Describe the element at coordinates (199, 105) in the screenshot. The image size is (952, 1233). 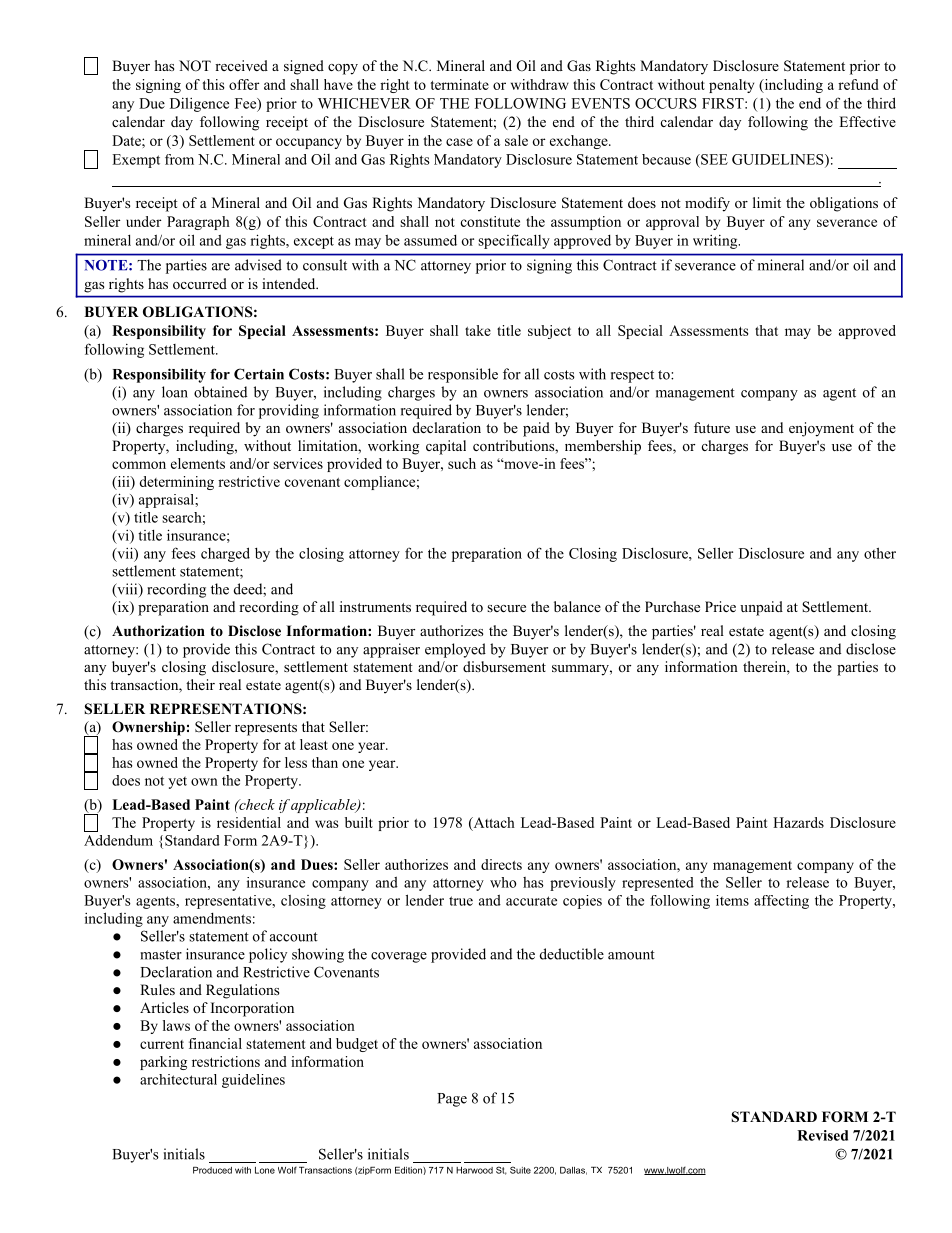
I see `Diligence` at that location.
